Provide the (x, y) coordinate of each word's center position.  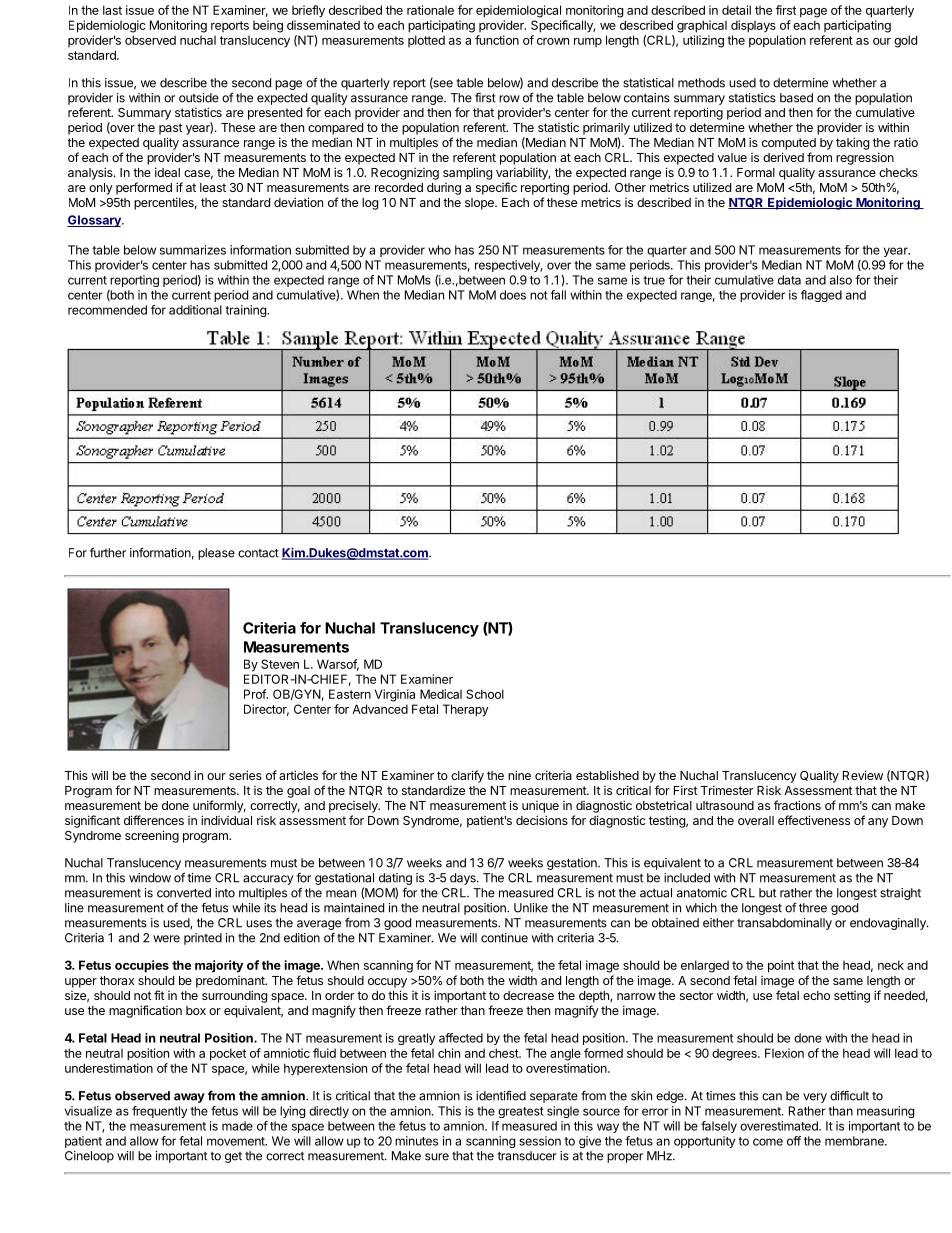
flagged (821, 296)
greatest (521, 1112)
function (497, 40)
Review (863, 775)
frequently (159, 1112)
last (112, 10)
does (513, 295)
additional (195, 310)
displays (753, 26)
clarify (467, 776)
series (245, 775)
